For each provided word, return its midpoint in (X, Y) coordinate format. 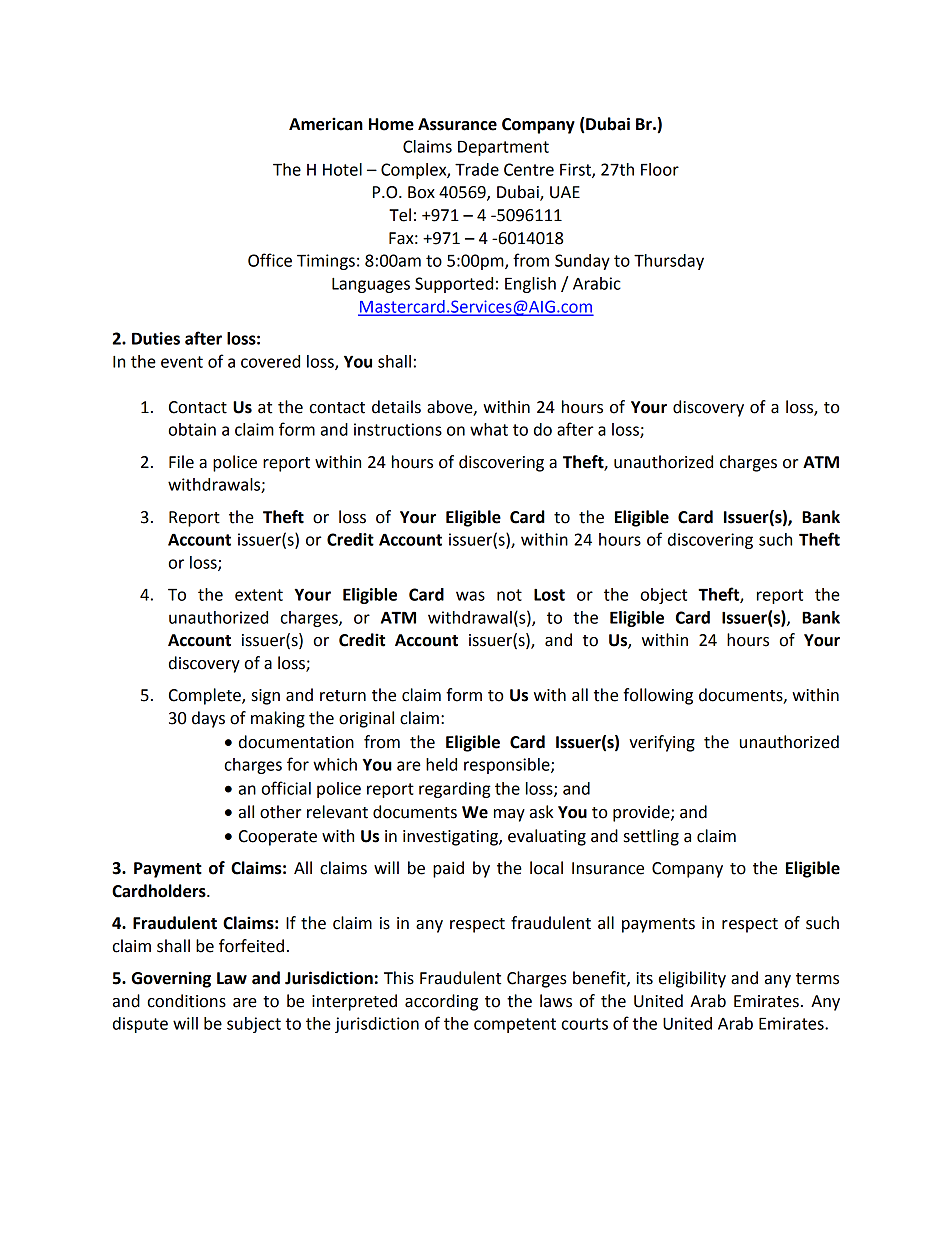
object (664, 596)
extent (259, 595)
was (470, 596)
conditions (187, 1001)
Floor (660, 169)
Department (503, 148)
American (326, 124)
